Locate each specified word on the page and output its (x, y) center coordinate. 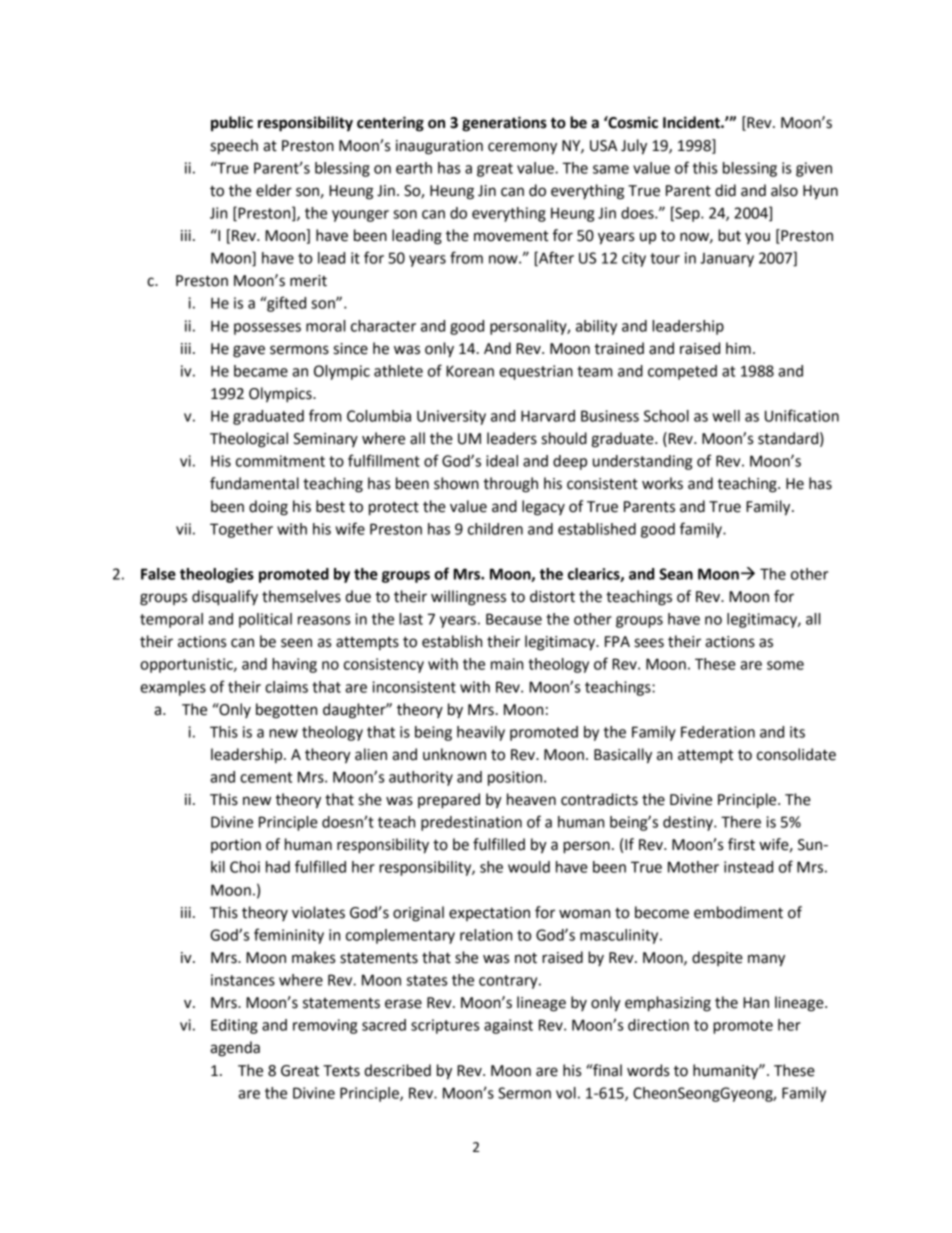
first (741, 844)
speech (234, 147)
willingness (468, 598)
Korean (470, 371)
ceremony (522, 148)
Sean (676, 574)
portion (236, 846)
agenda (235, 1049)
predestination (471, 823)
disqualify (225, 598)
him (738, 348)
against (508, 1026)
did (725, 190)
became (261, 371)
